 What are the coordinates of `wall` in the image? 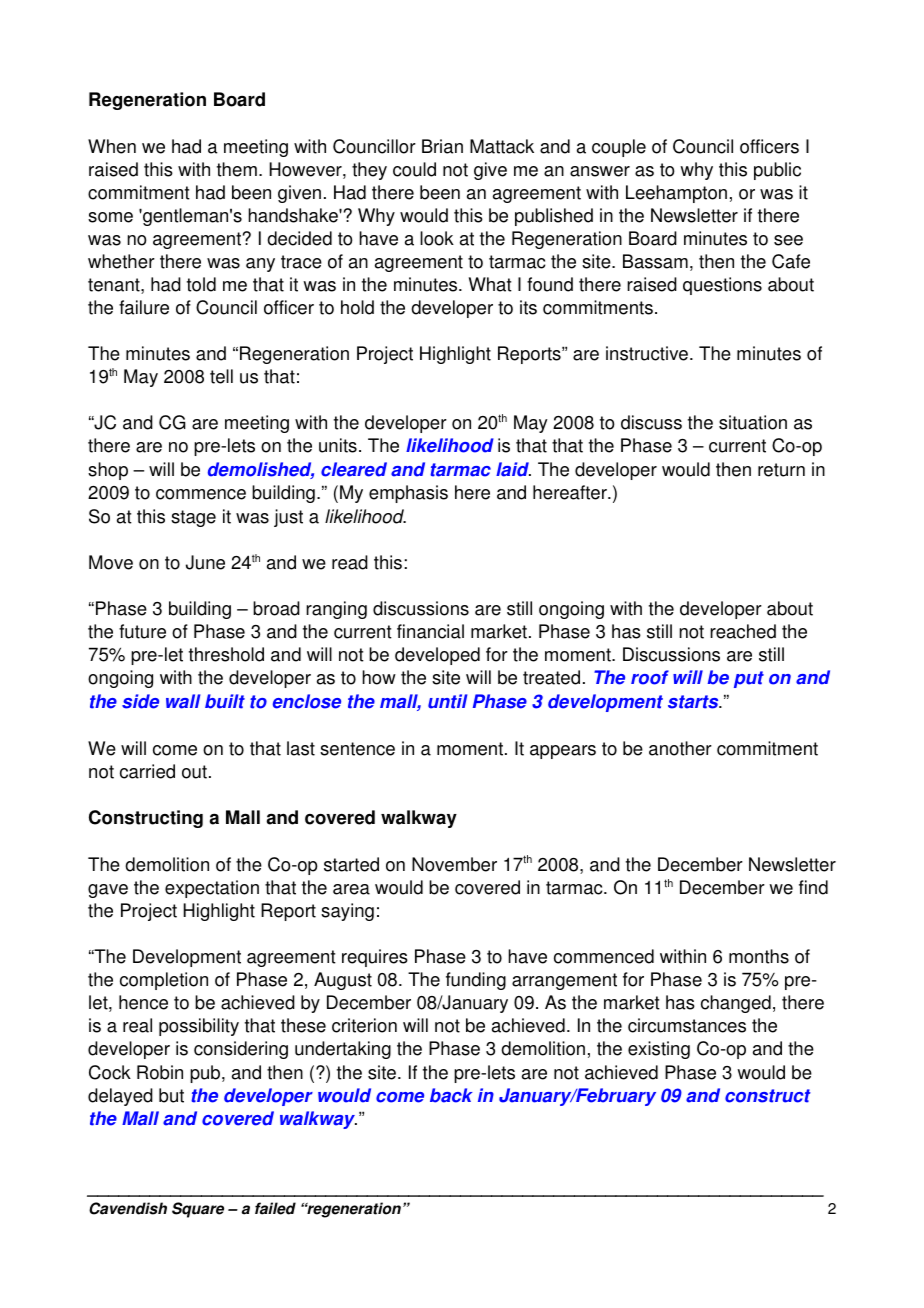 It's located at (183, 701).
